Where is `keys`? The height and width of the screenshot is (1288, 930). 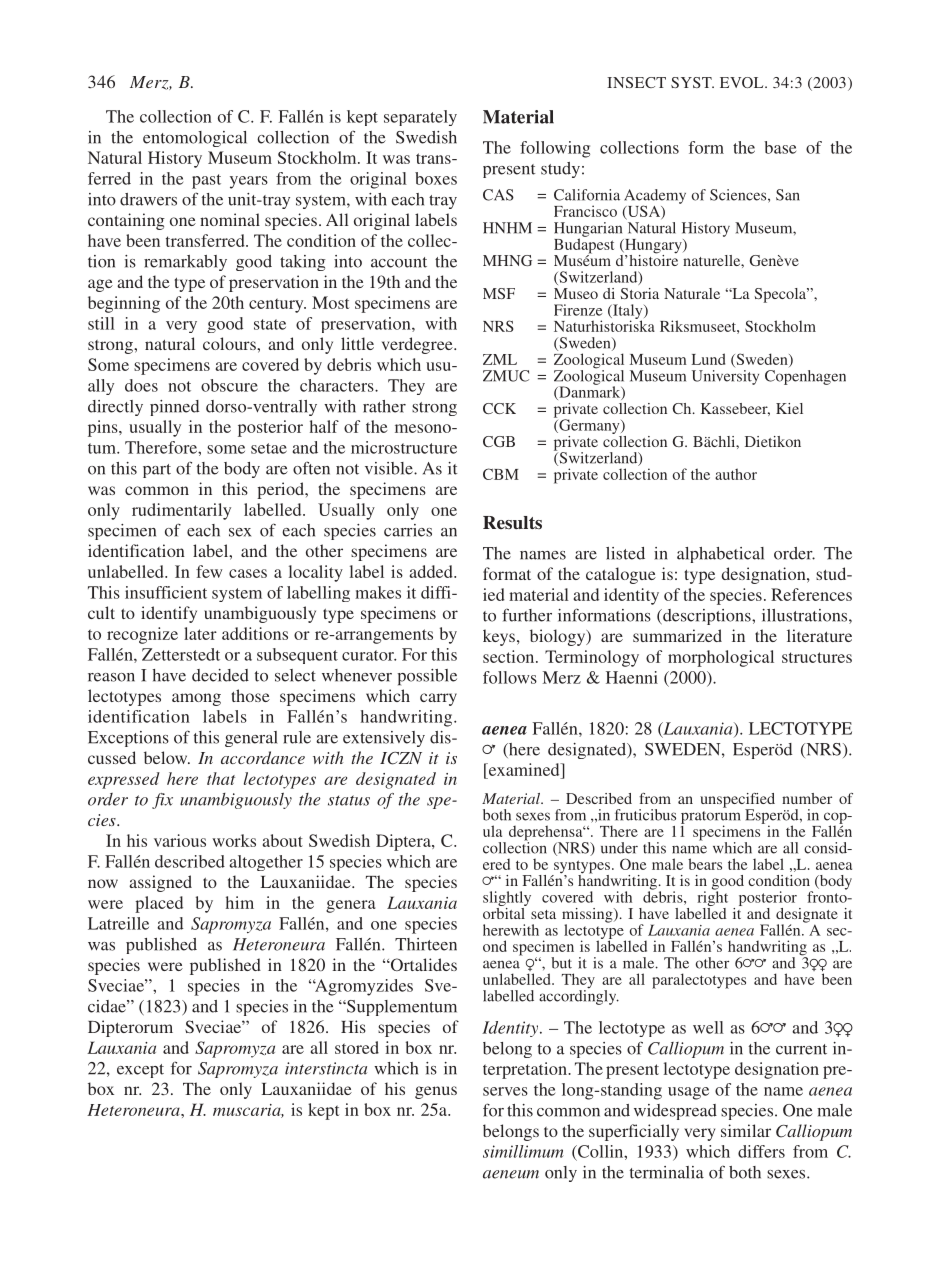 keys is located at coordinates (499, 637).
